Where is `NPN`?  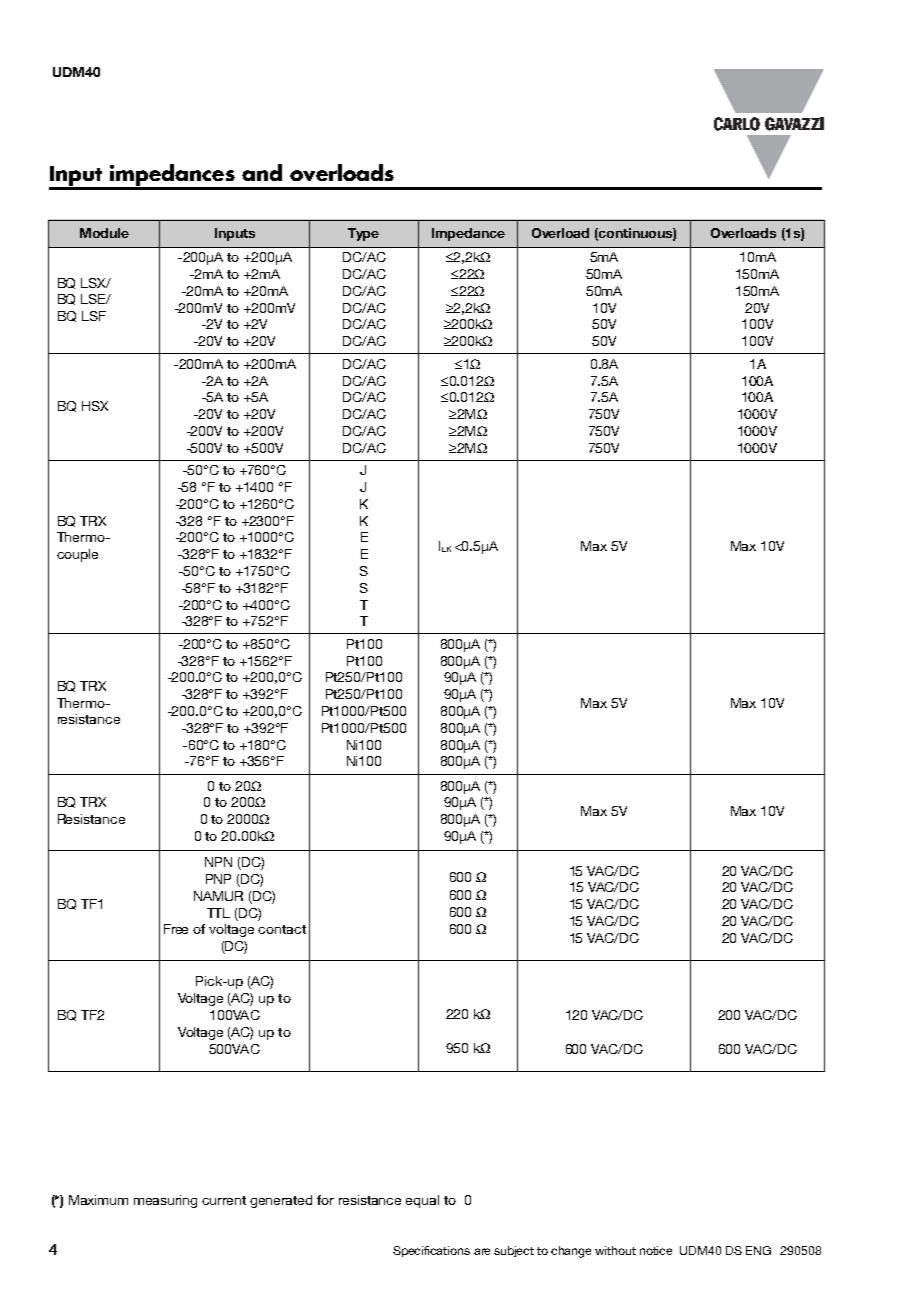
NPN is located at coordinates (218, 862).
